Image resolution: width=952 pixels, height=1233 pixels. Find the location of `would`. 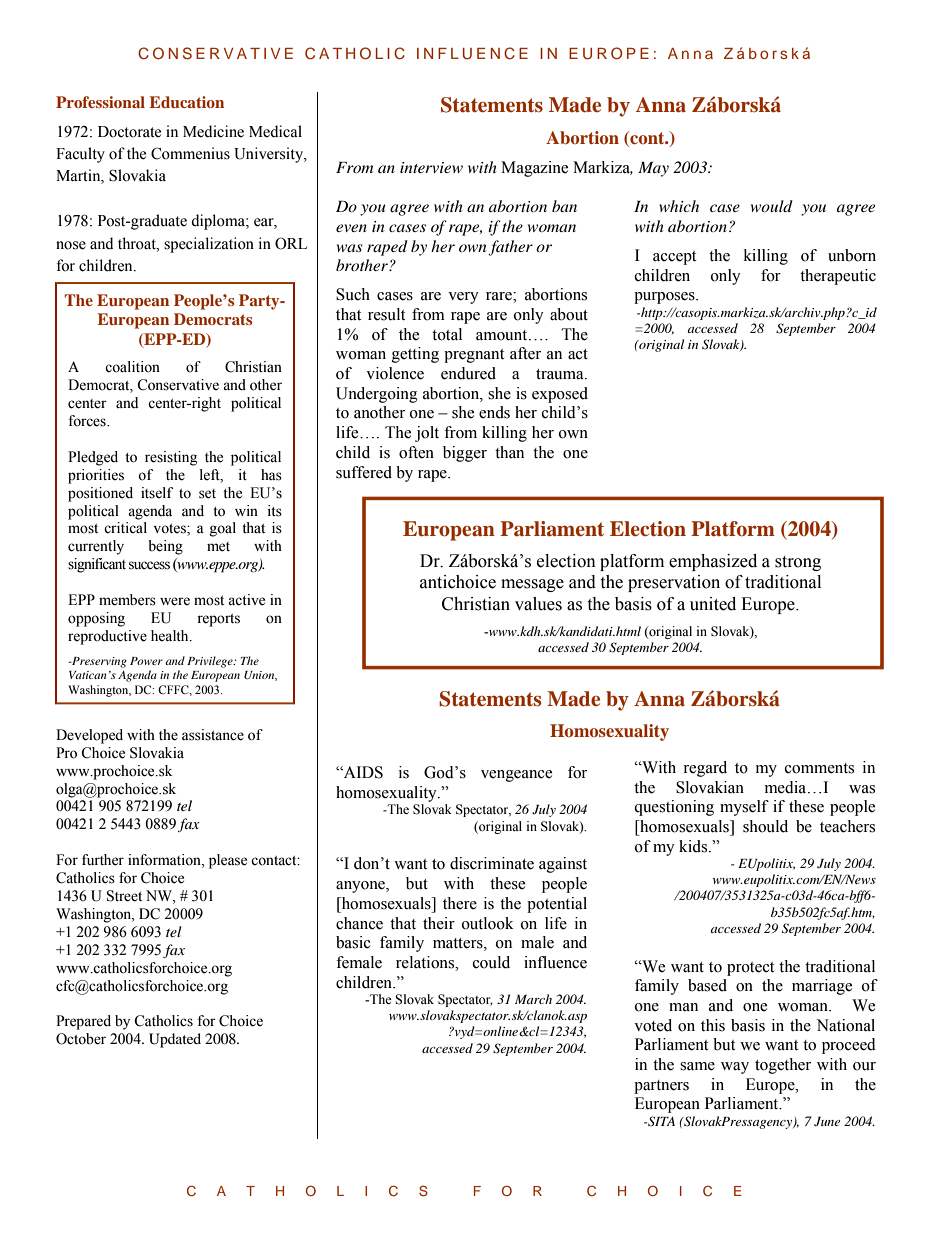

would is located at coordinates (772, 206).
